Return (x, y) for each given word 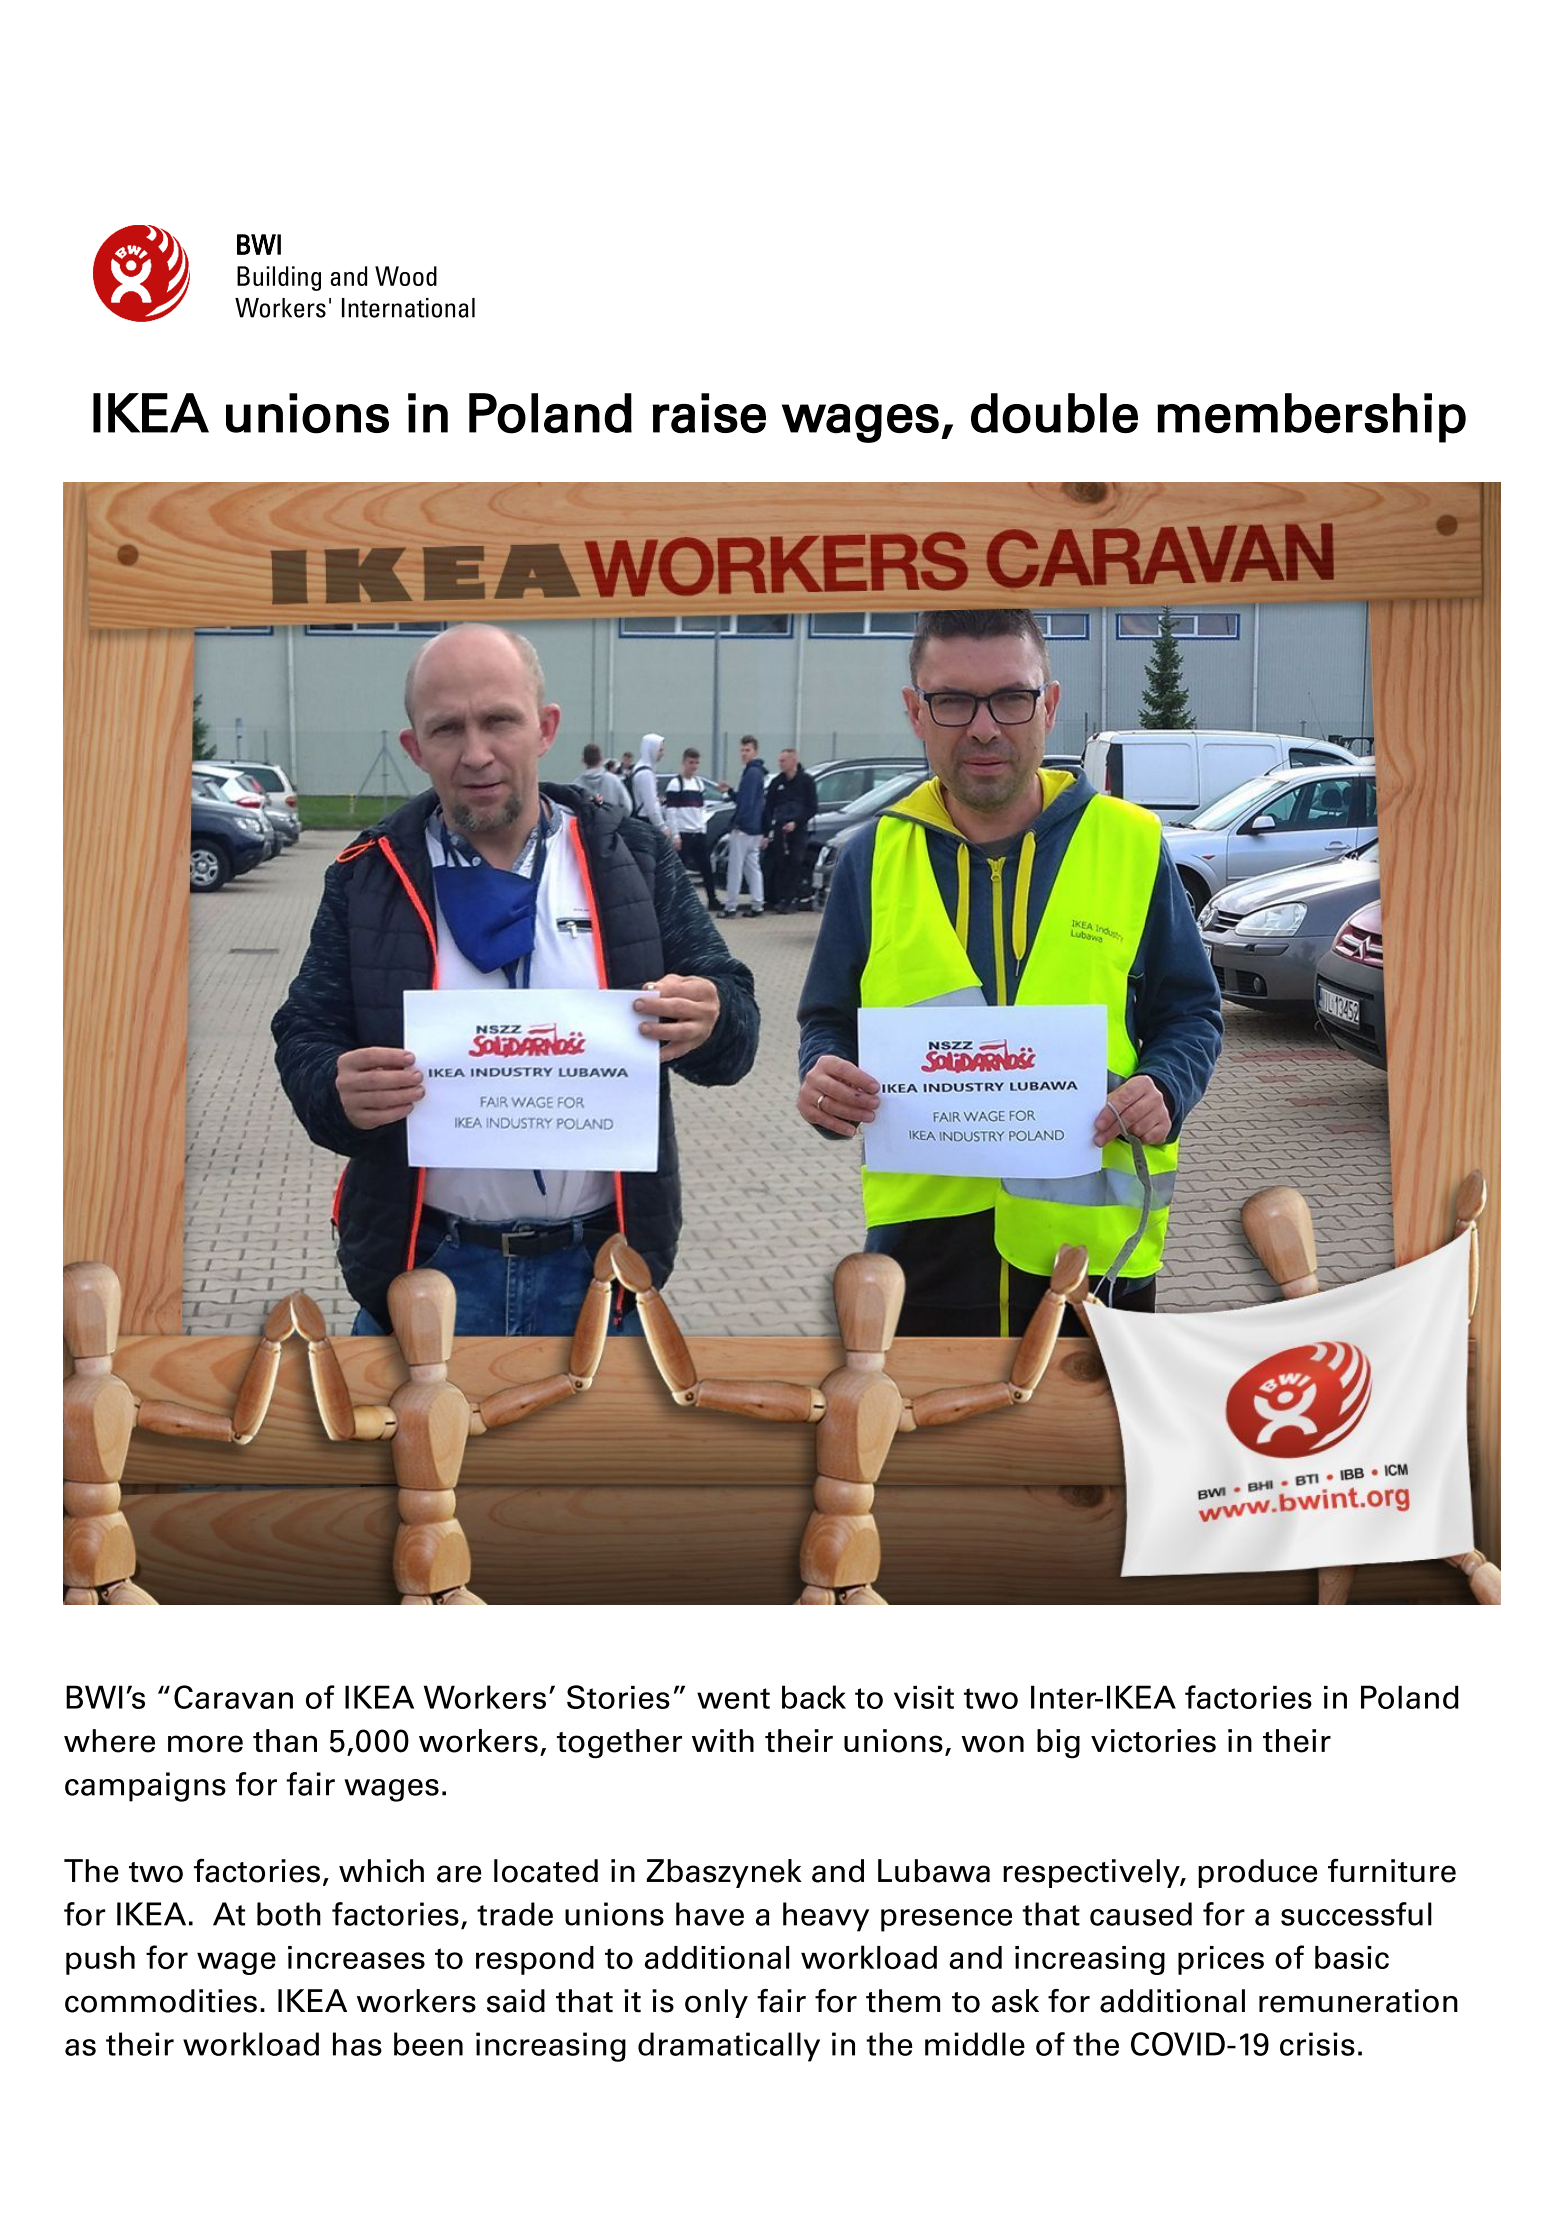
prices (1221, 1960)
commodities (161, 2001)
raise (709, 413)
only (716, 2003)
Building (279, 278)
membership (1311, 418)
